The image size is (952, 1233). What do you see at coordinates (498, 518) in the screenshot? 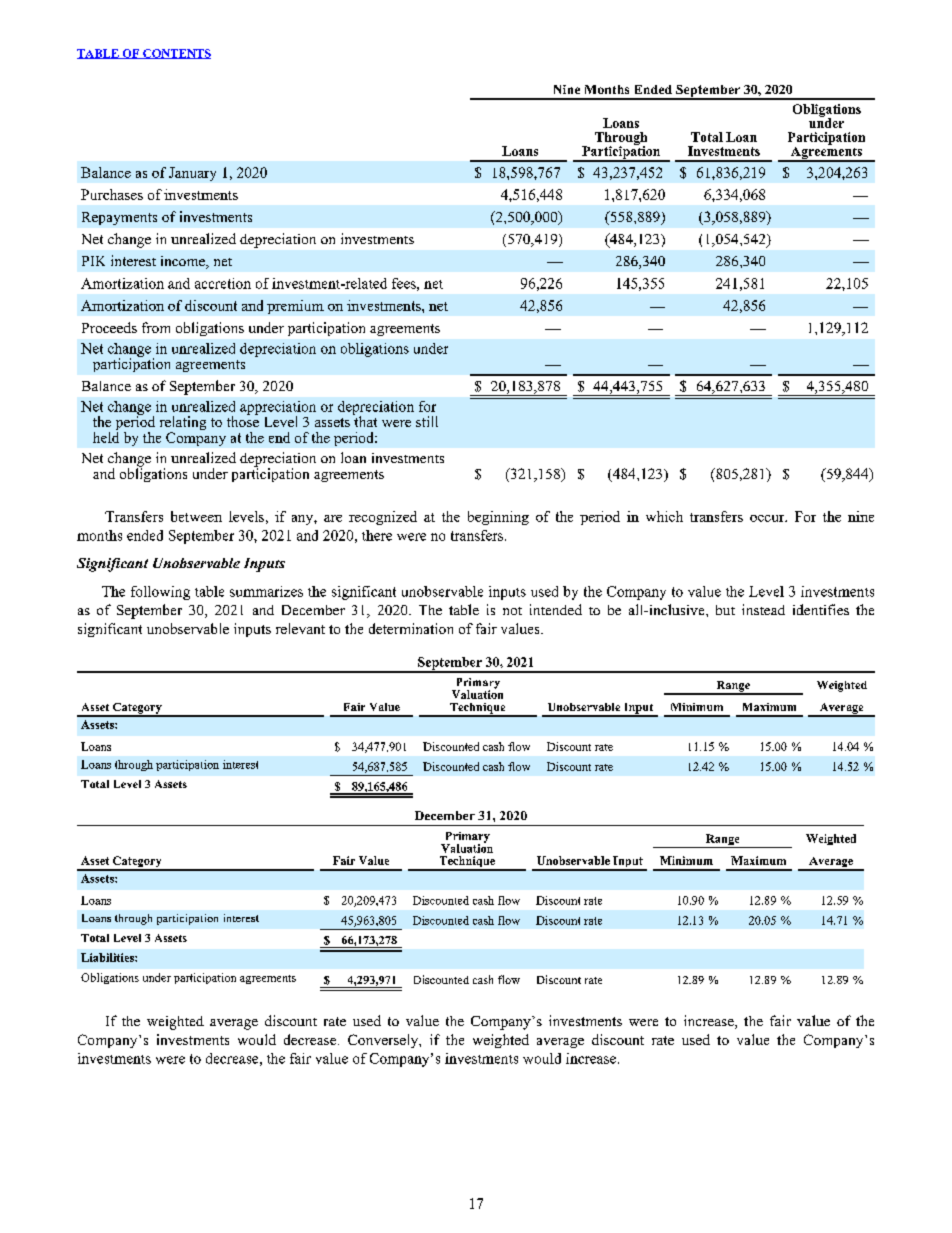
I see `beginning` at bounding box center [498, 518].
